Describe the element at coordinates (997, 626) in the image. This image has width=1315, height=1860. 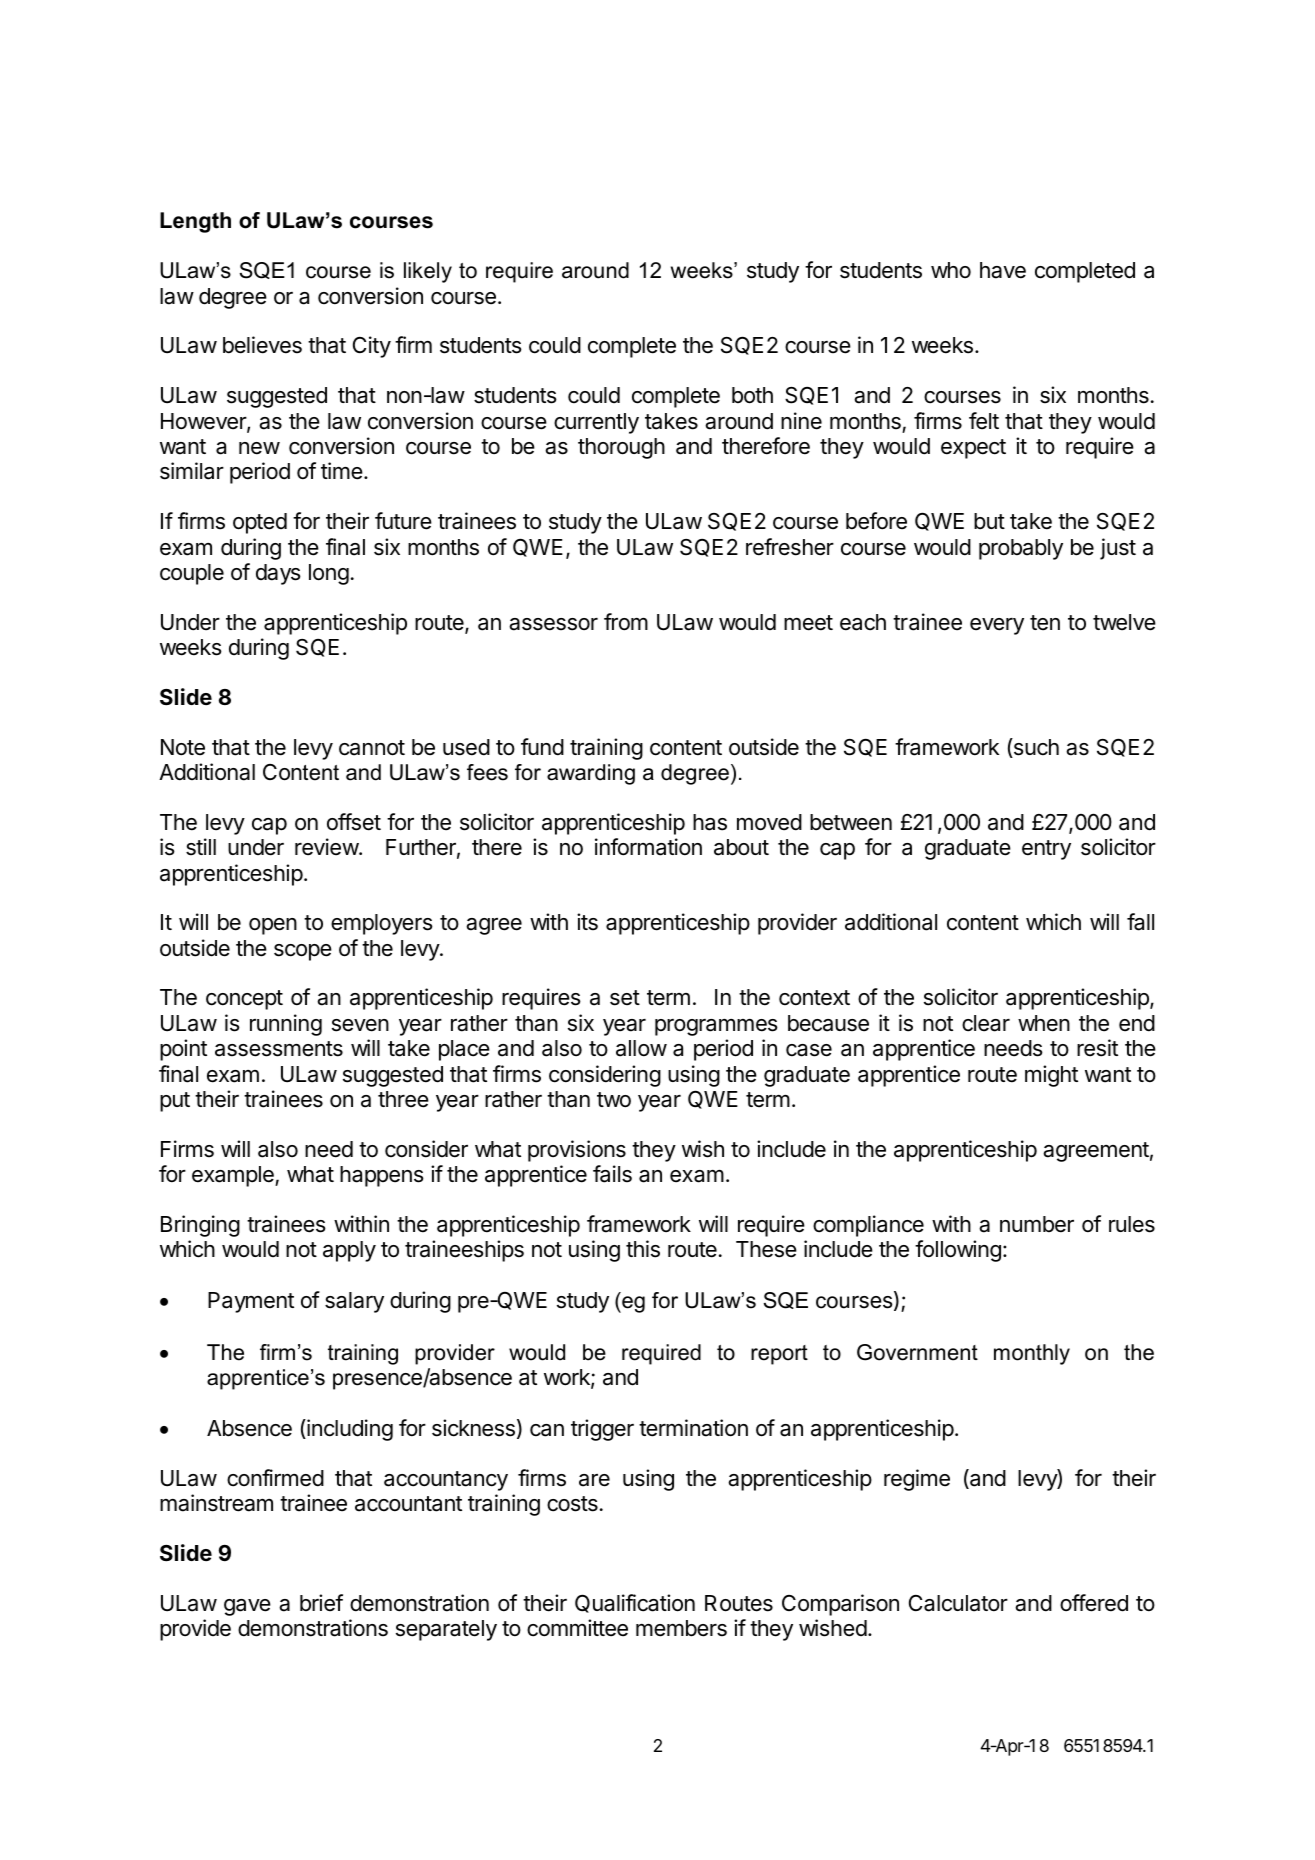
I see `every` at that location.
